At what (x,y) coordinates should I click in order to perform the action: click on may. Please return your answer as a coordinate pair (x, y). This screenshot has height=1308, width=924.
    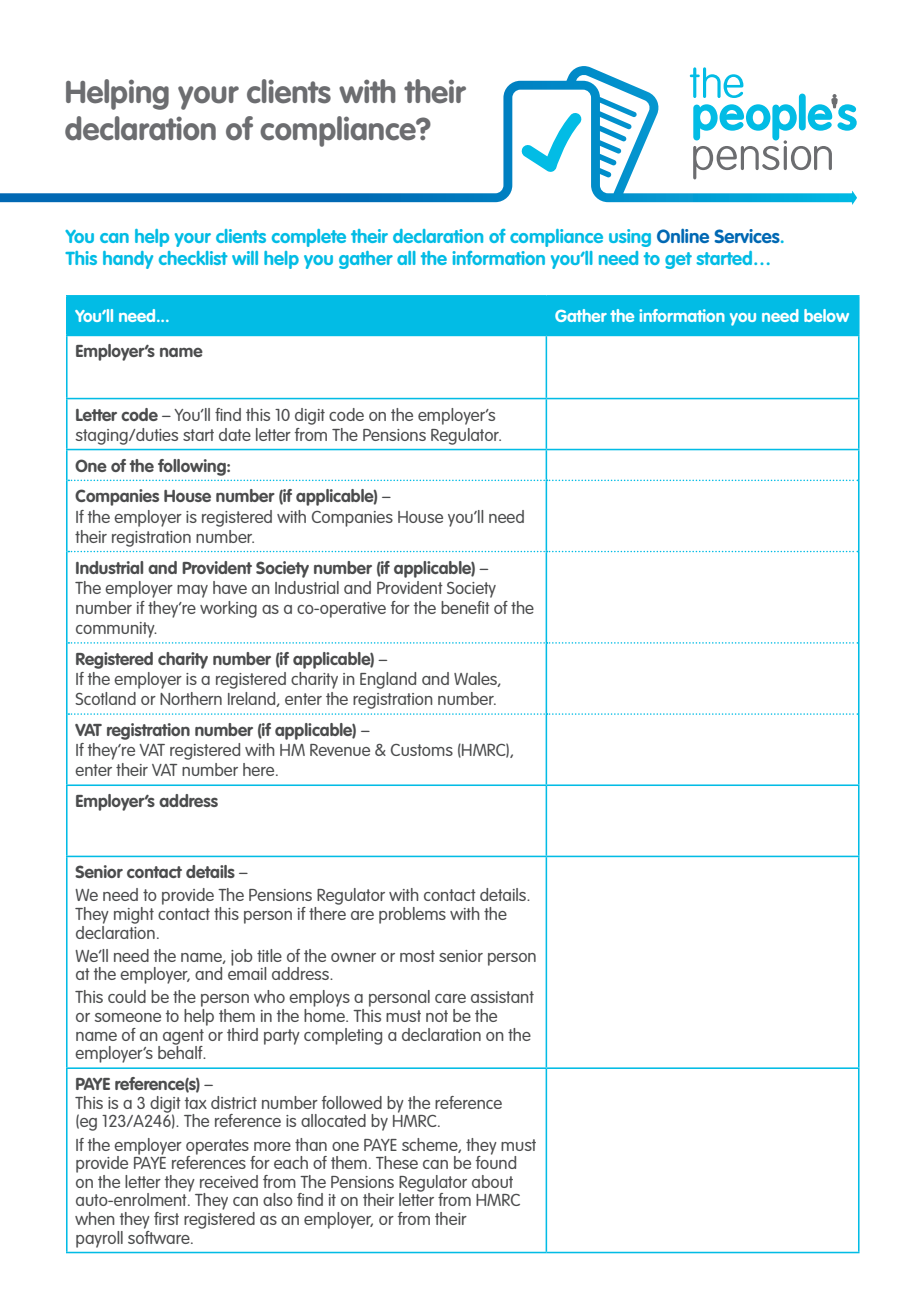
    Looking at the image, I should click on (192, 591).
